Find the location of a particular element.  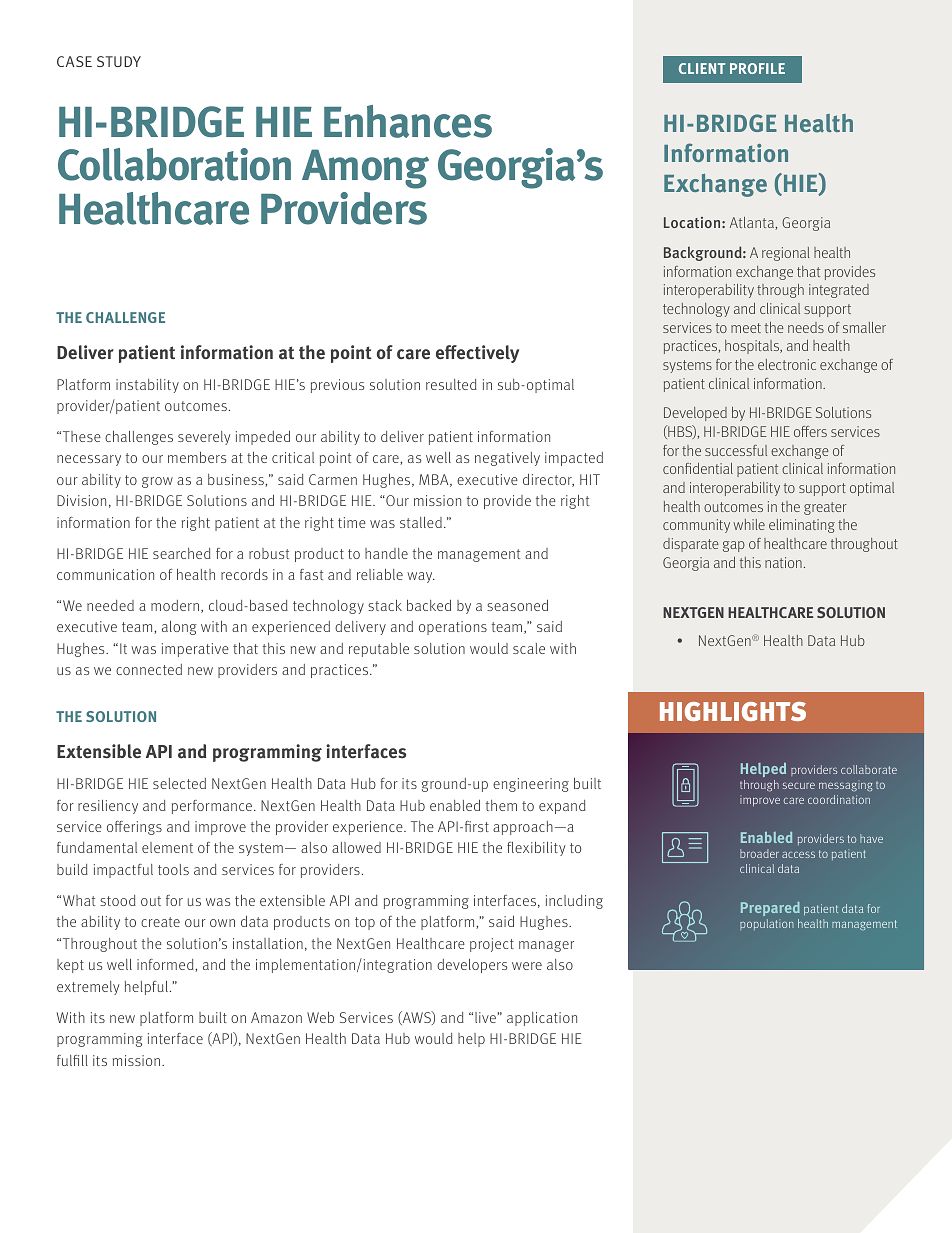

extremely is located at coordinates (88, 988).
